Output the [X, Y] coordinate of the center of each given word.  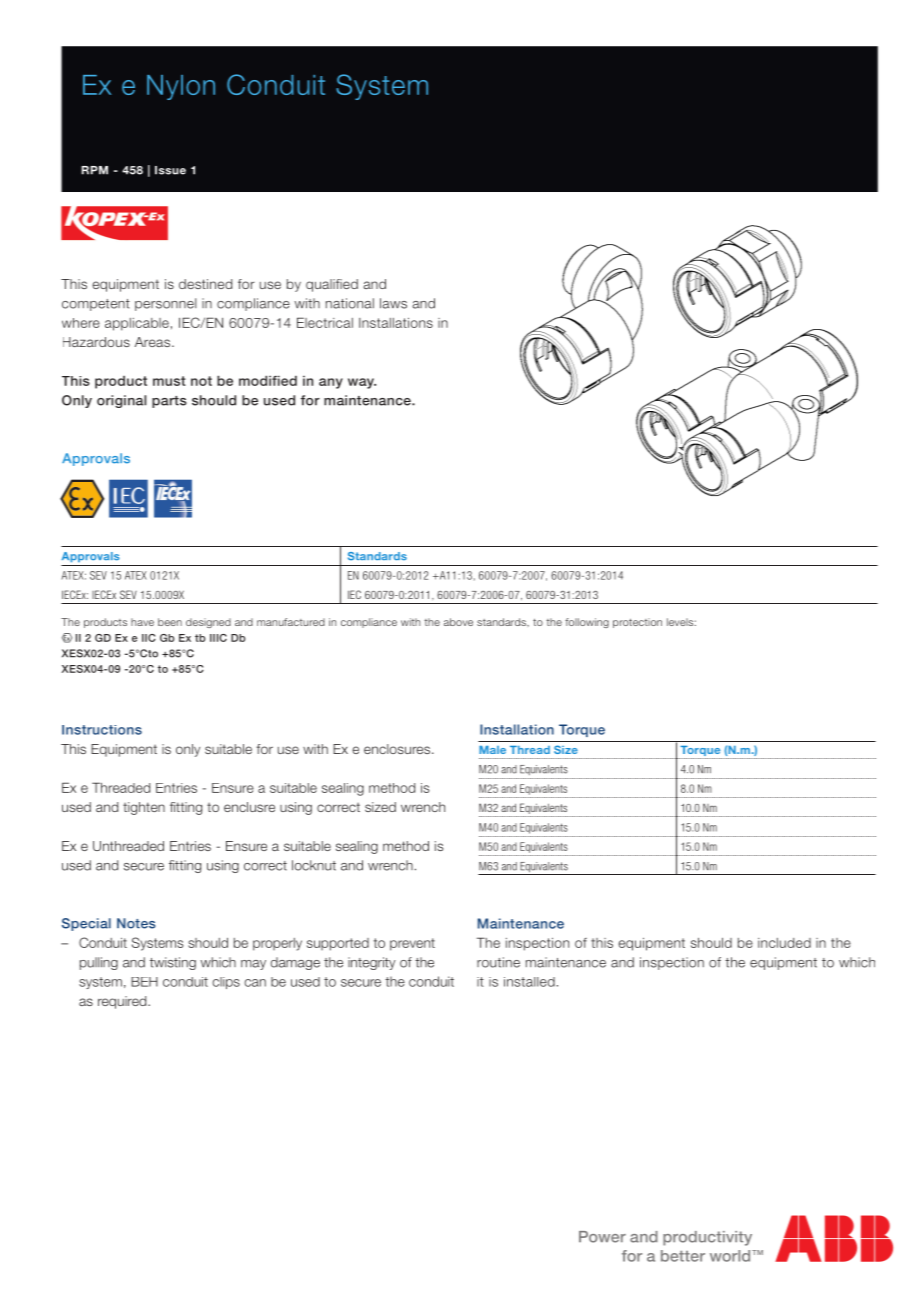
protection [637, 623]
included [784, 943]
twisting [173, 963]
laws [393, 303]
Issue [170, 170]
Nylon [181, 87]
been [170, 622]
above [458, 622]
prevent [412, 944]
